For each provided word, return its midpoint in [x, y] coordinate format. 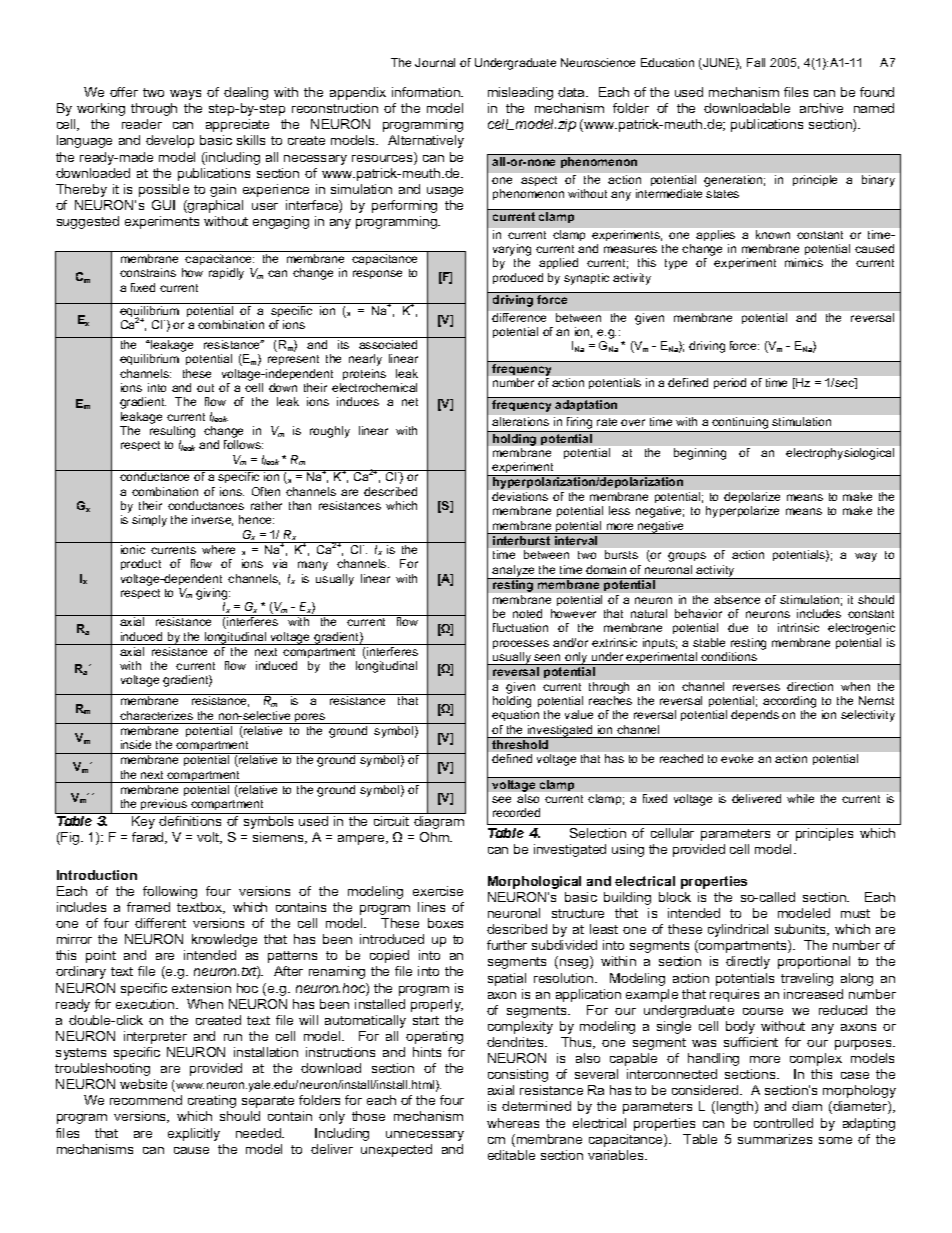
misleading [520, 93]
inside [136, 744]
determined [536, 1106]
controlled [783, 1123]
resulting [172, 433]
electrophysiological [840, 454]
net [410, 402]
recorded [516, 812]
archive [821, 108]
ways [185, 95]
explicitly [194, 1134]
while [800, 798]
